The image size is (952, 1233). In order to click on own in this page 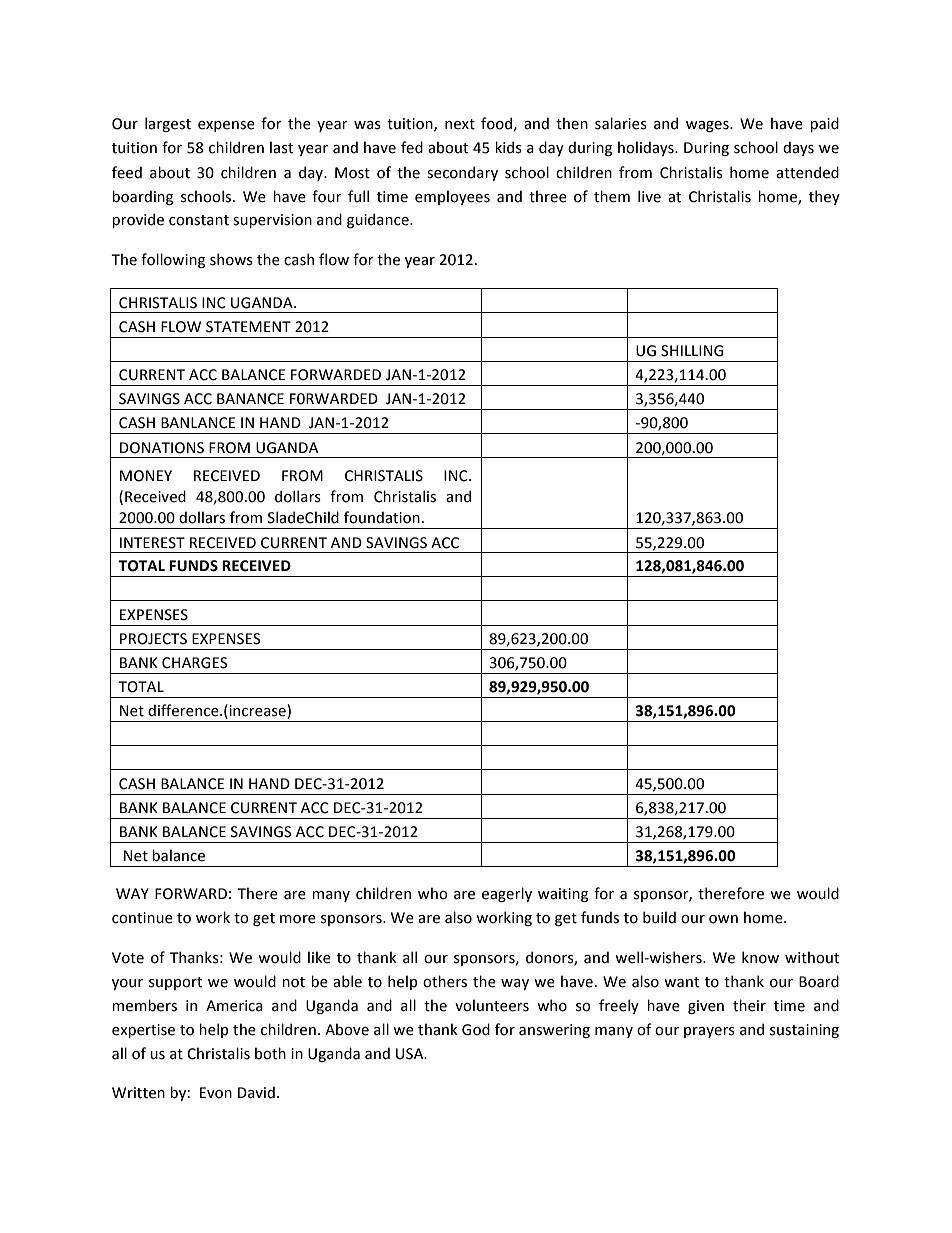, I will do `click(723, 919)`.
